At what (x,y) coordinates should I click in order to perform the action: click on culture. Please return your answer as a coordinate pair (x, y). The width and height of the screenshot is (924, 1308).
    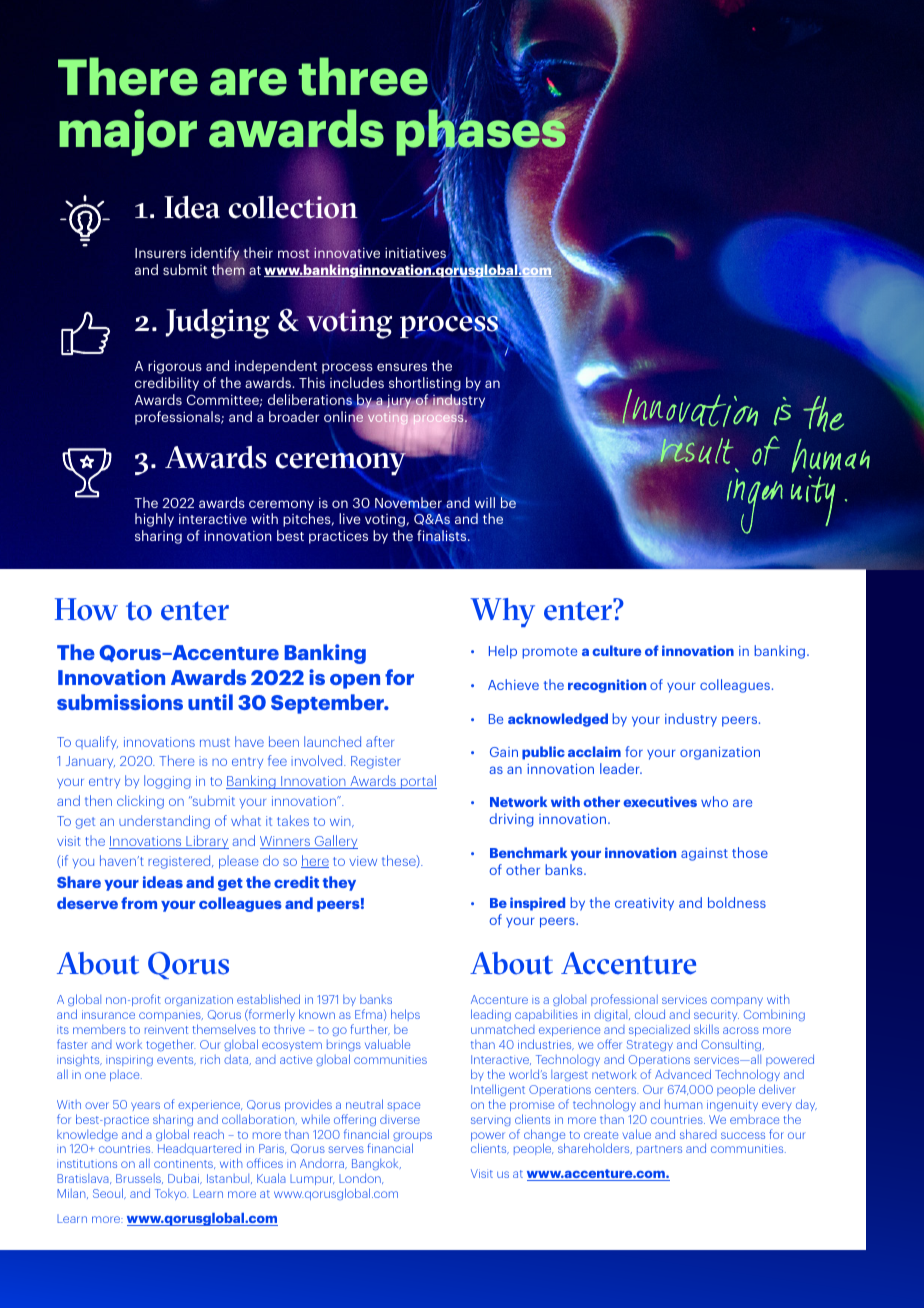
    Looking at the image, I should click on (616, 650).
